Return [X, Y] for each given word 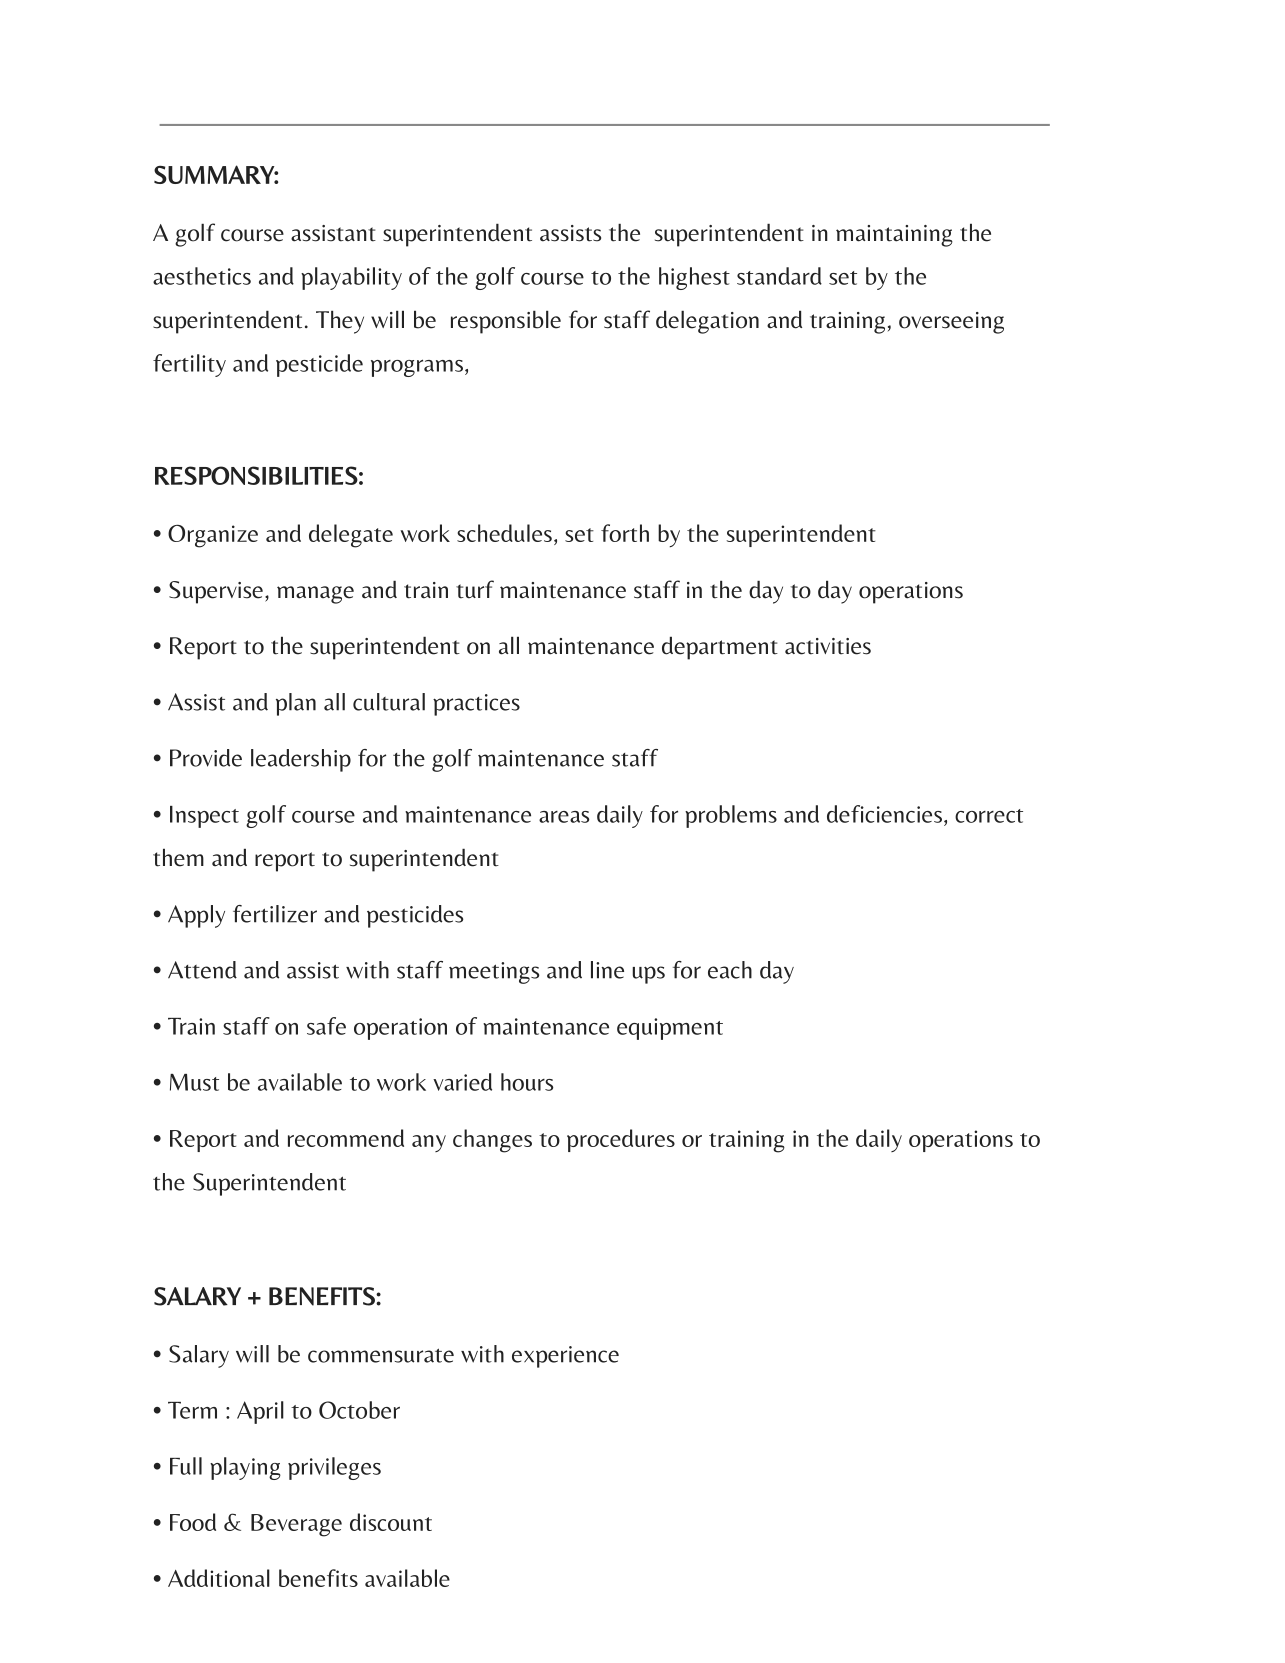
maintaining [894, 236]
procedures [621, 1140]
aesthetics [202, 276]
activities [828, 646]
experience [565, 1357]
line [607, 970]
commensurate [381, 1355]
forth [625, 533]
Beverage [296, 1525]
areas [564, 817]
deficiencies [884, 814]
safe [326, 1026]
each [730, 970]
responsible [506, 322]
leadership [301, 760]
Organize [213, 536]
